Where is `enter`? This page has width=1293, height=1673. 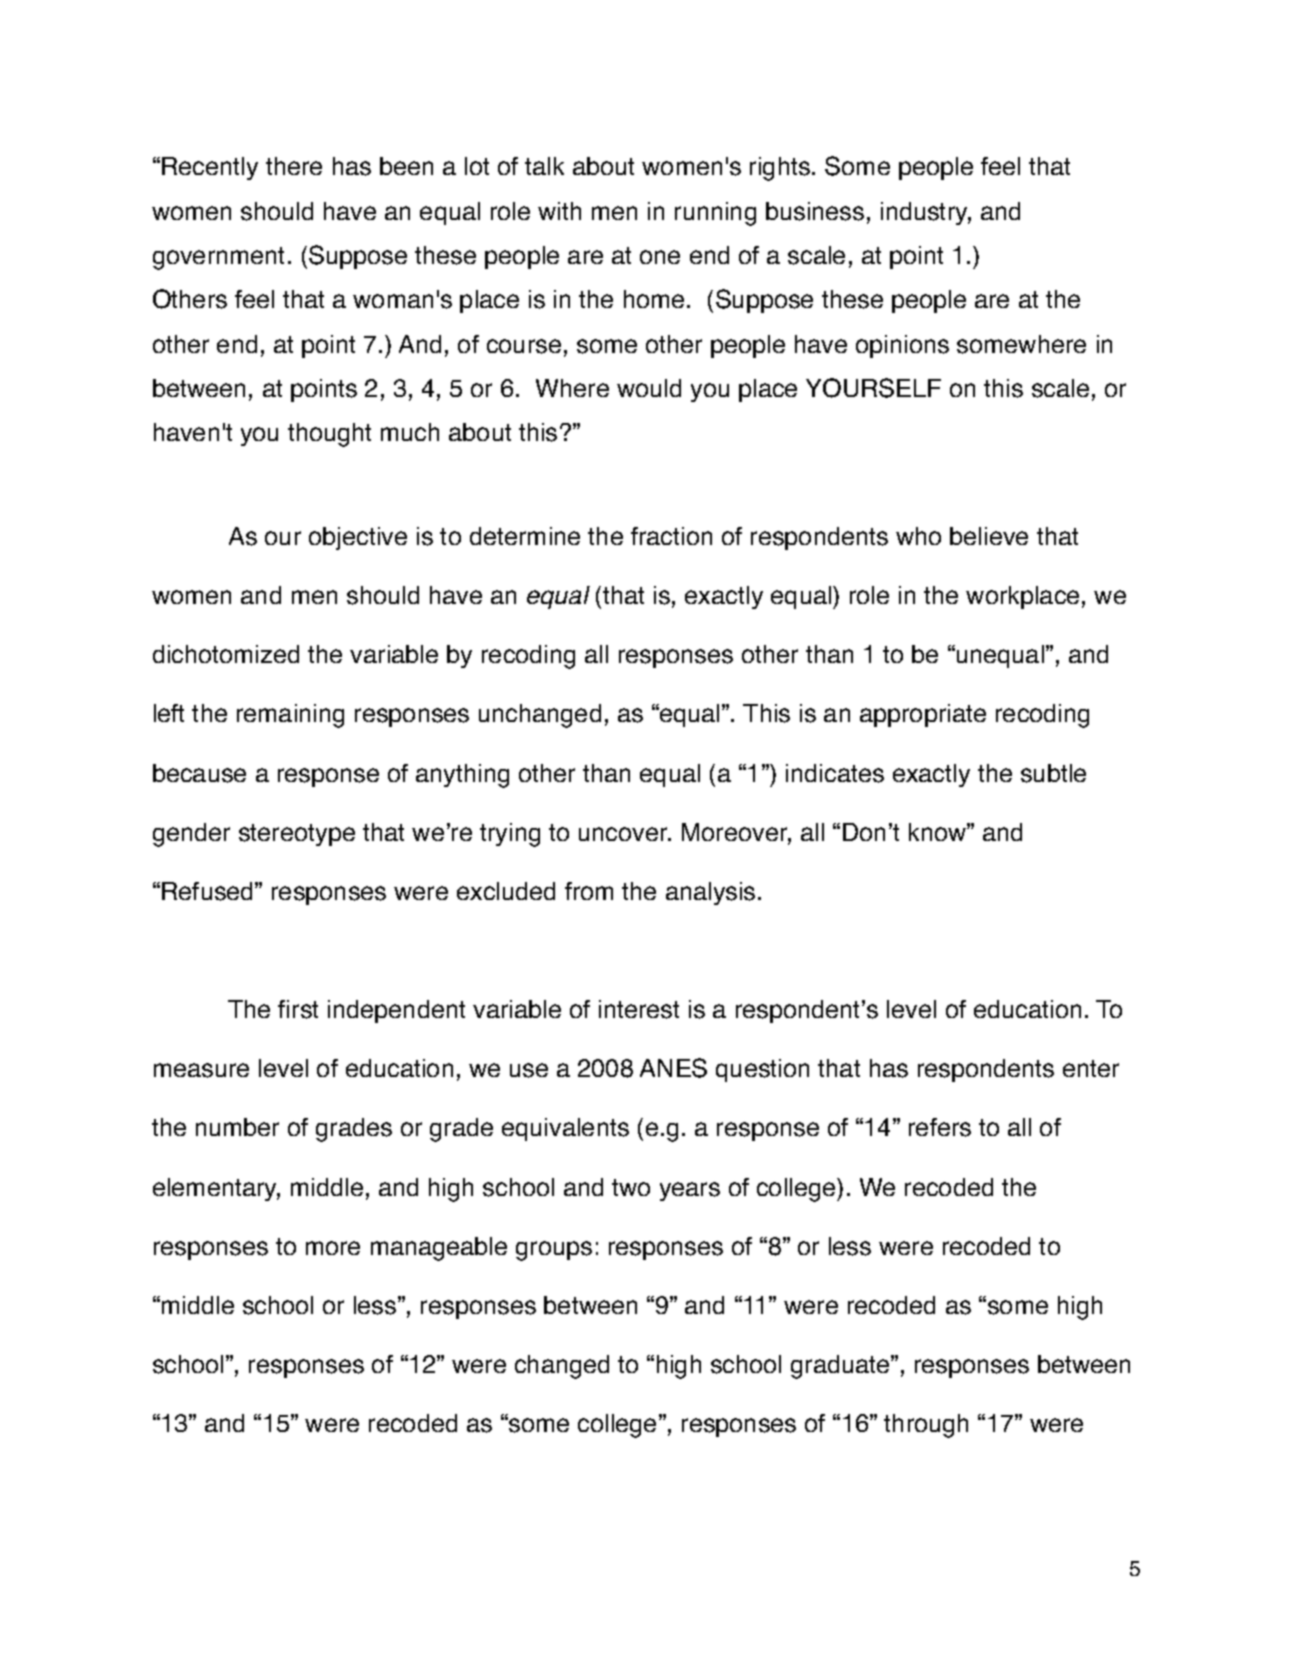
enter is located at coordinates (1091, 1068).
